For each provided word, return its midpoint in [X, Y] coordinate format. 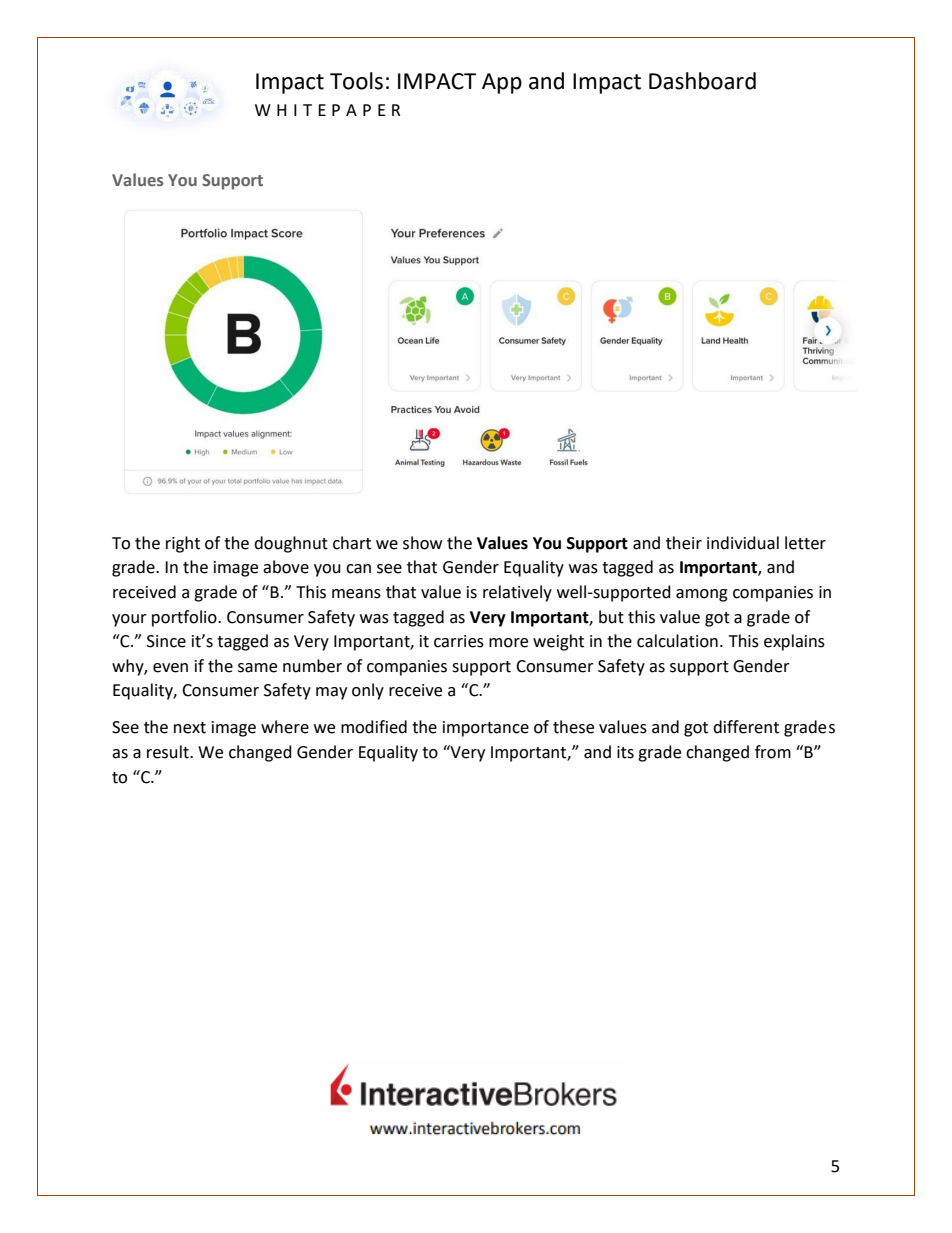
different [746, 727]
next [190, 728]
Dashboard [702, 81]
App [502, 83]
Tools [356, 81]
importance [486, 729]
